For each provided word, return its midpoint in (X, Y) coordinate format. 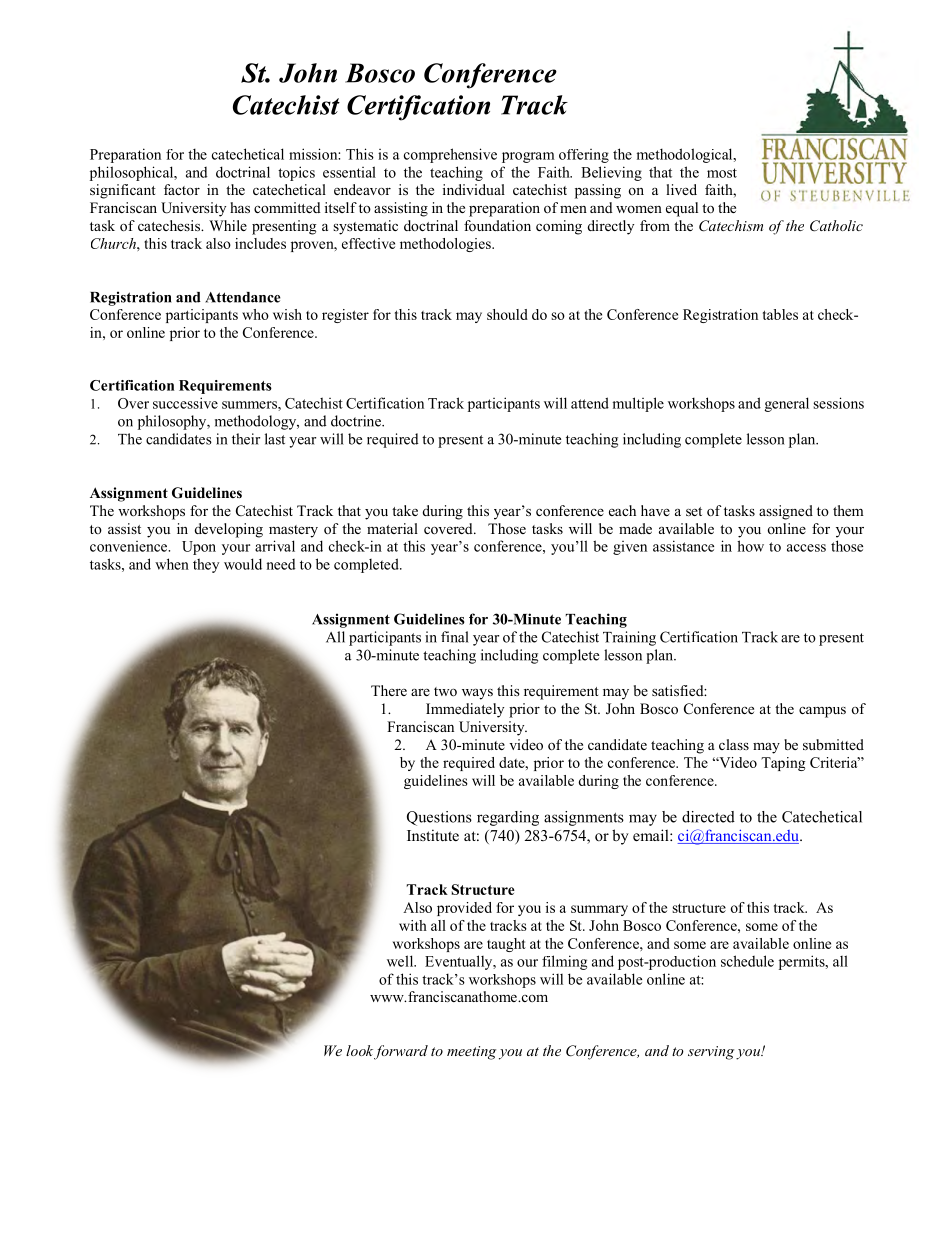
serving (711, 1053)
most (722, 173)
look (359, 1050)
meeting (471, 1053)
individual (474, 189)
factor (182, 189)
